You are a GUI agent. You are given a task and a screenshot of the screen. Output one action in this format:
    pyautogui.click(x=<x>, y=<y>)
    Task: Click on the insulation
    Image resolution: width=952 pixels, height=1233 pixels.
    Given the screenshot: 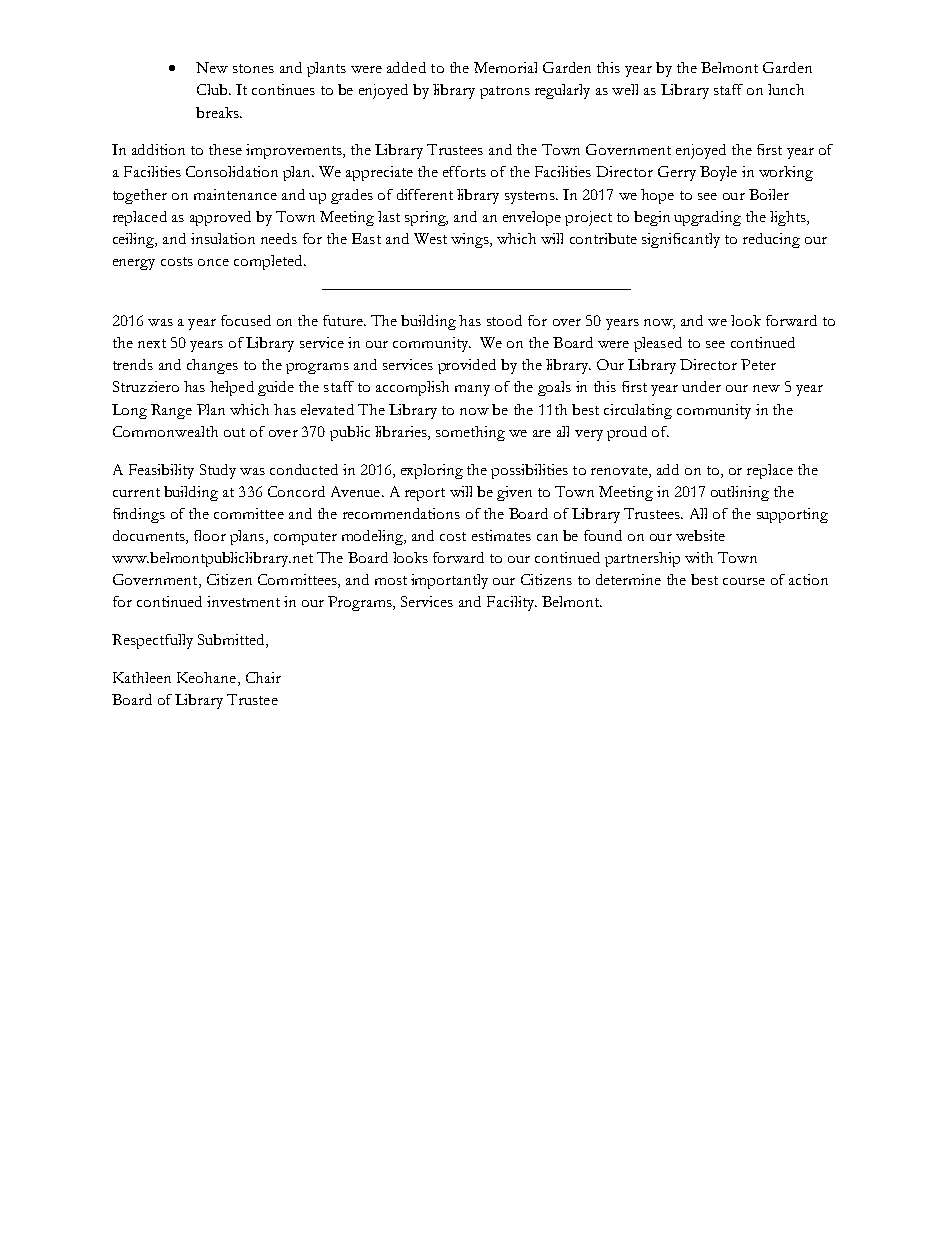 What is the action you would take?
    pyautogui.click(x=223, y=238)
